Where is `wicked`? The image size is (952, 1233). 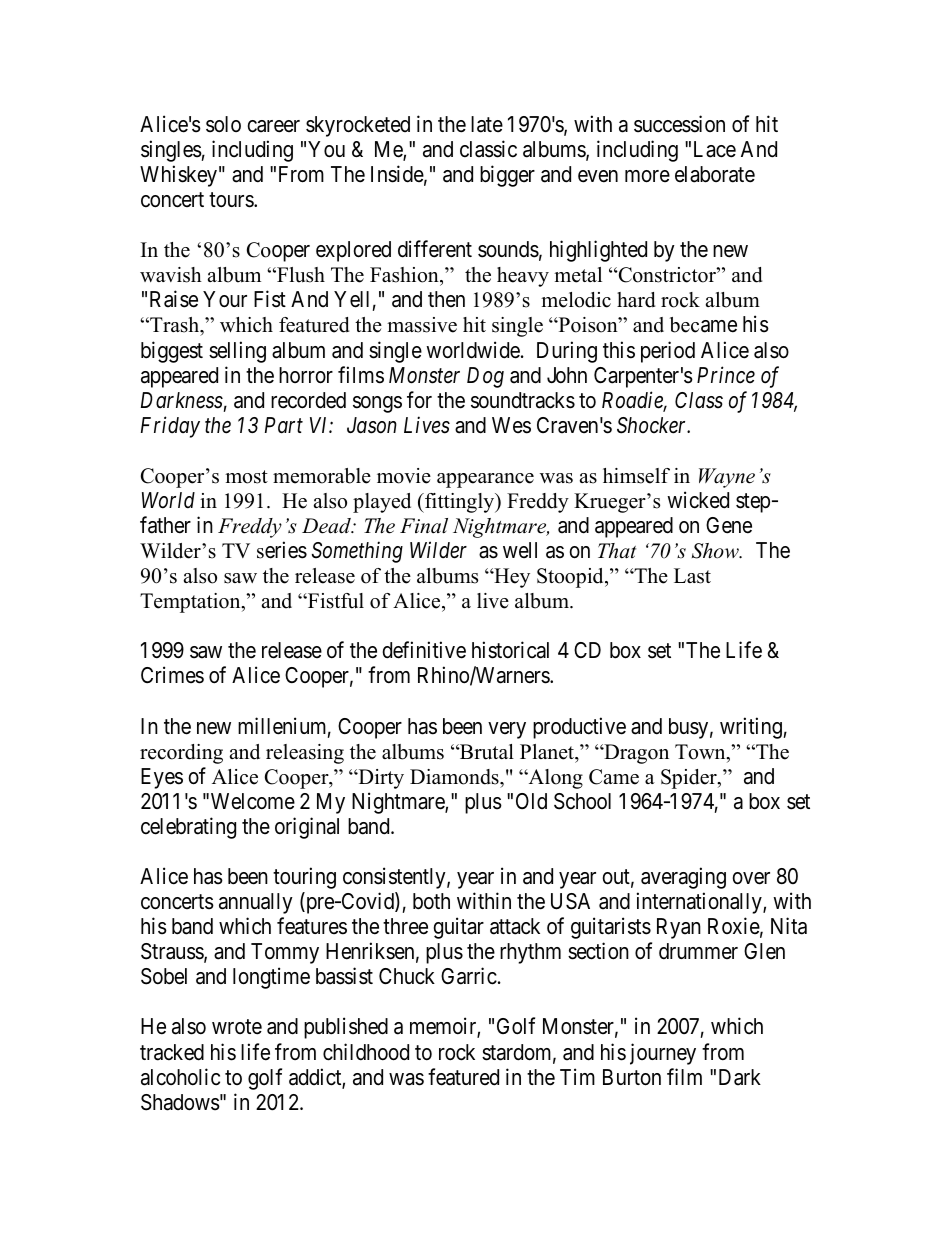
wicked is located at coordinates (698, 500).
